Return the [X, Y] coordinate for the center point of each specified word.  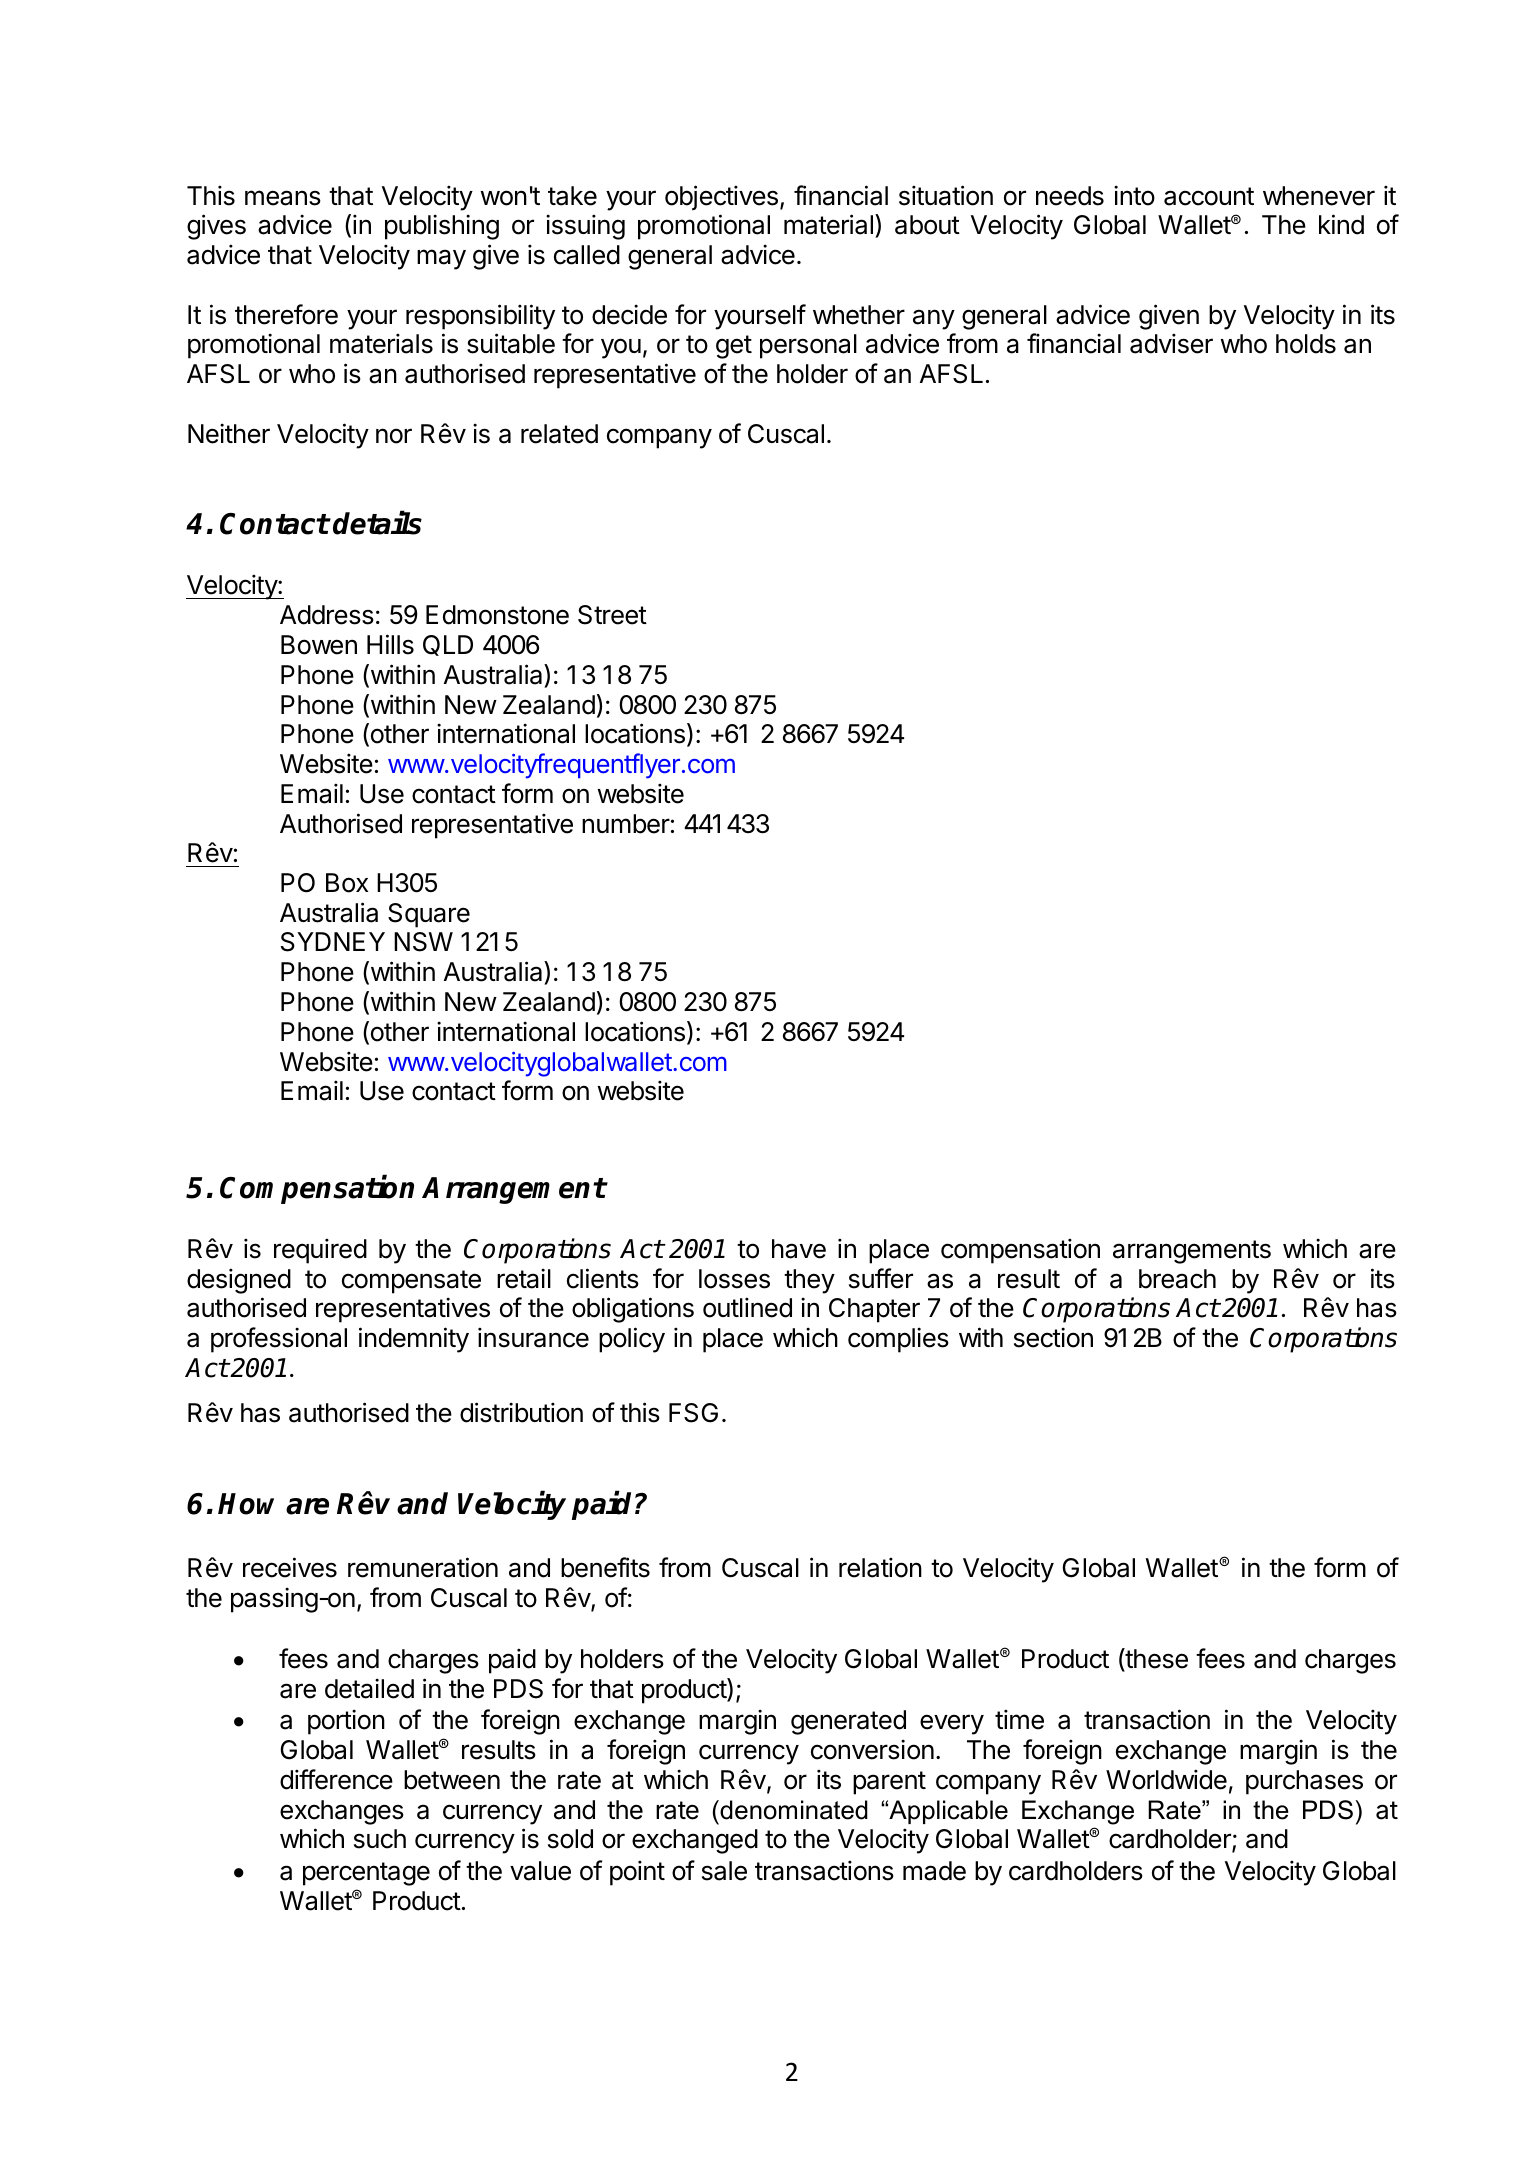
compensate [411, 1282]
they [809, 1281]
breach [1177, 1279]
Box [347, 883]
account [1209, 196]
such [380, 1839]
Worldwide [1166, 1779]
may [441, 259]
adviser [1171, 343]
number [626, 824]
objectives [721, 198]
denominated [793, 1810]
